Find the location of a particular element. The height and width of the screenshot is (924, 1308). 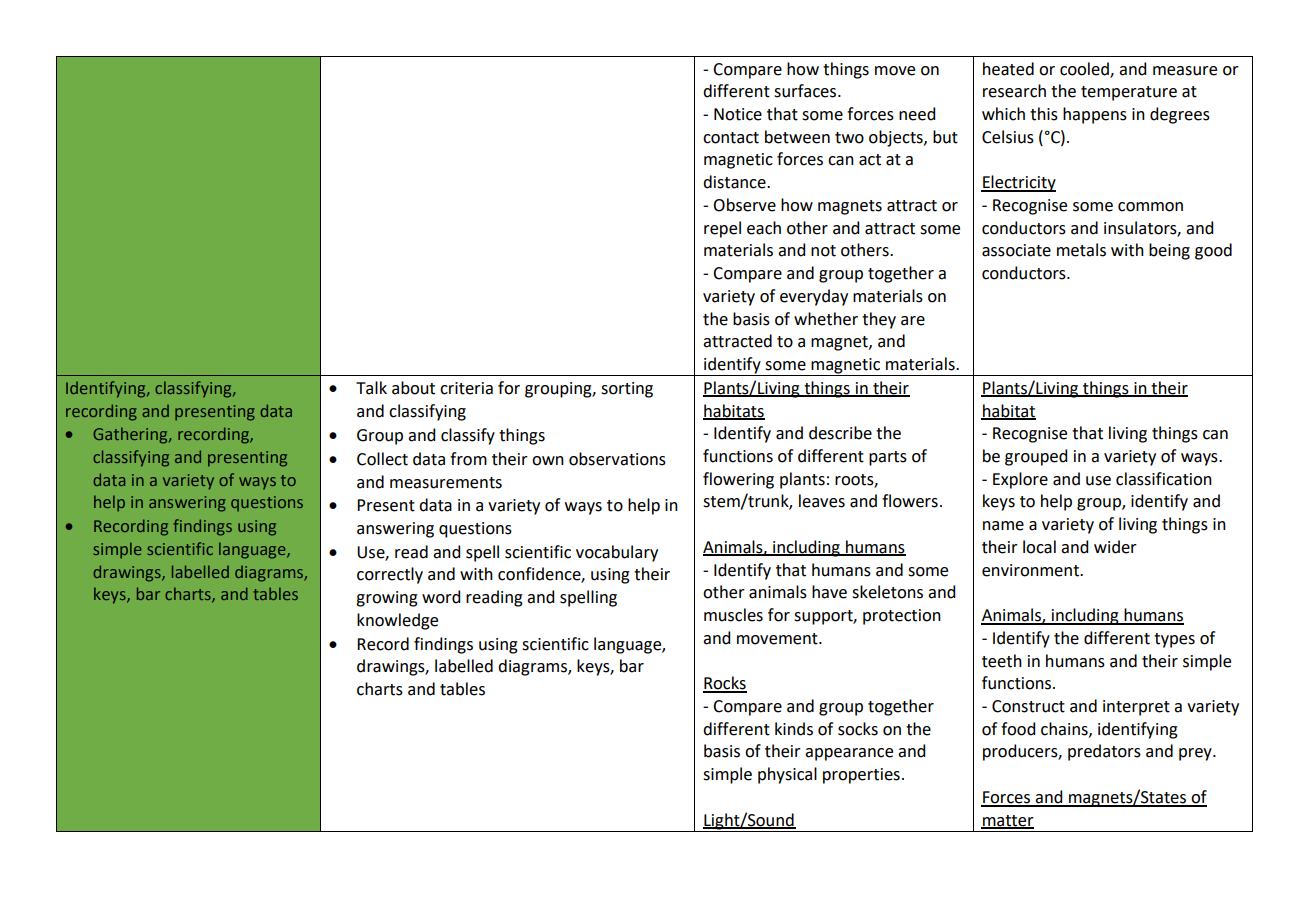

temperature is located at coordinates (1129, 93).
